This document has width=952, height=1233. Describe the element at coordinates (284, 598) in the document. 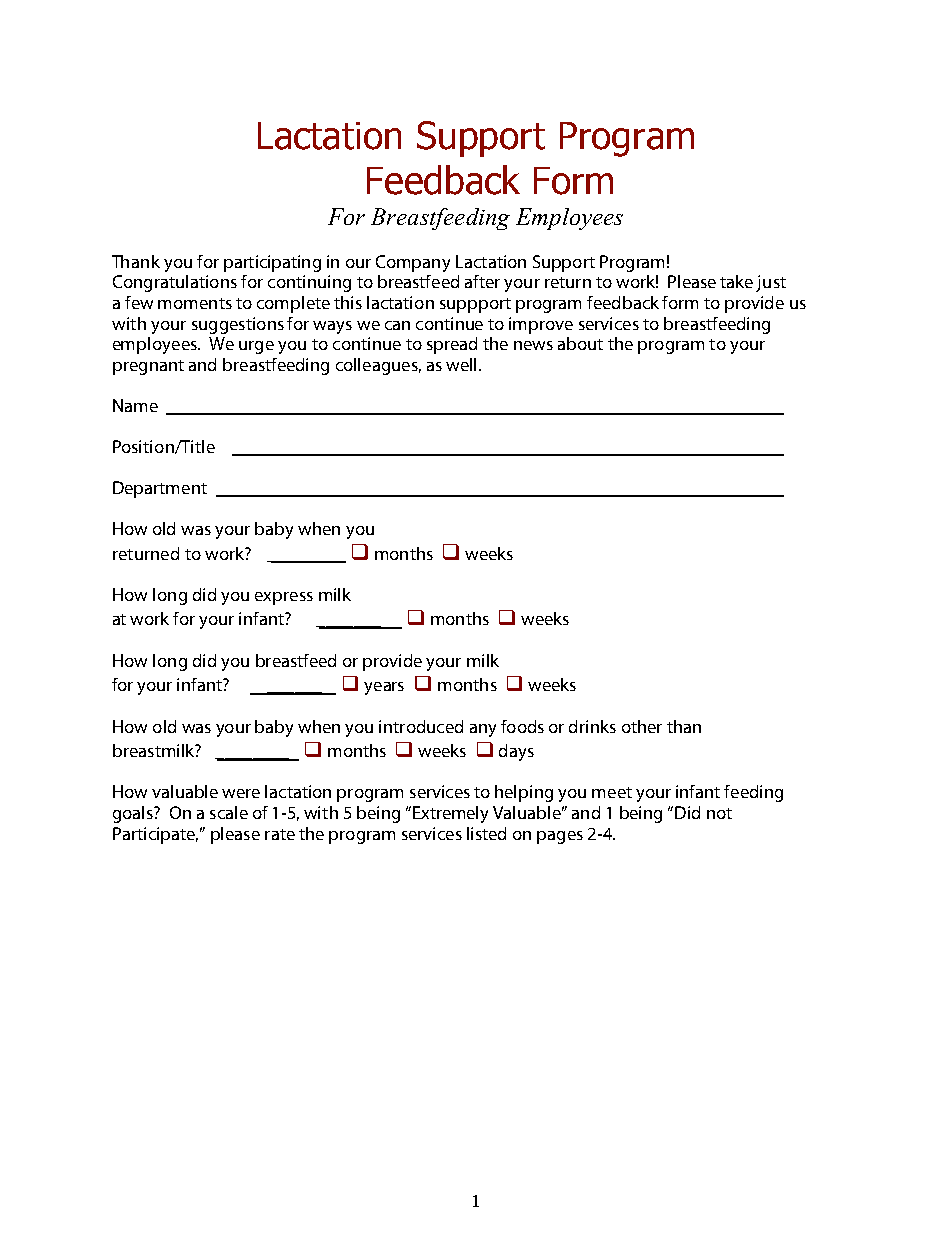

I see `express` at that location.
